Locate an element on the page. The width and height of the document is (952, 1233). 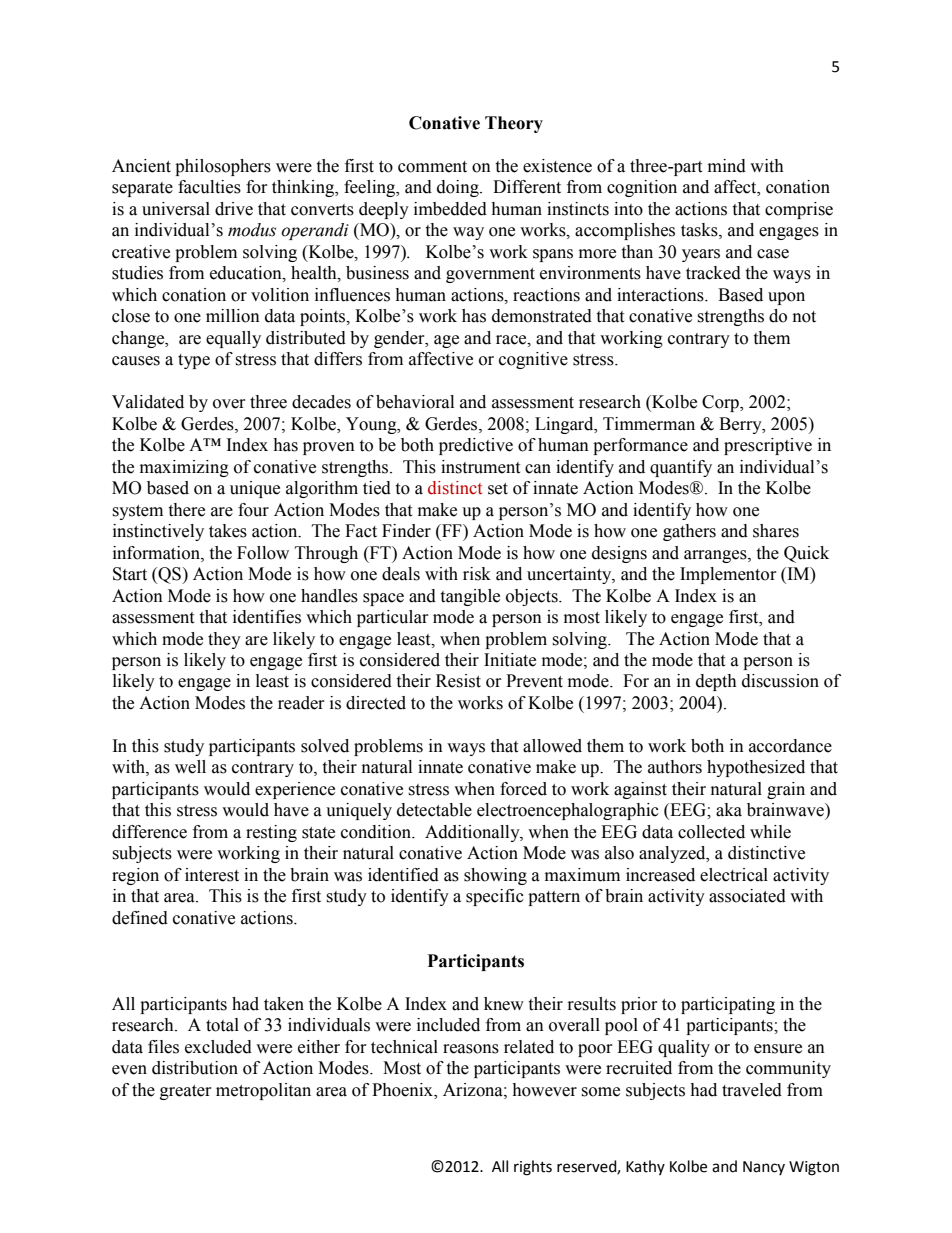
aka is located at coordinates (729, 810).
